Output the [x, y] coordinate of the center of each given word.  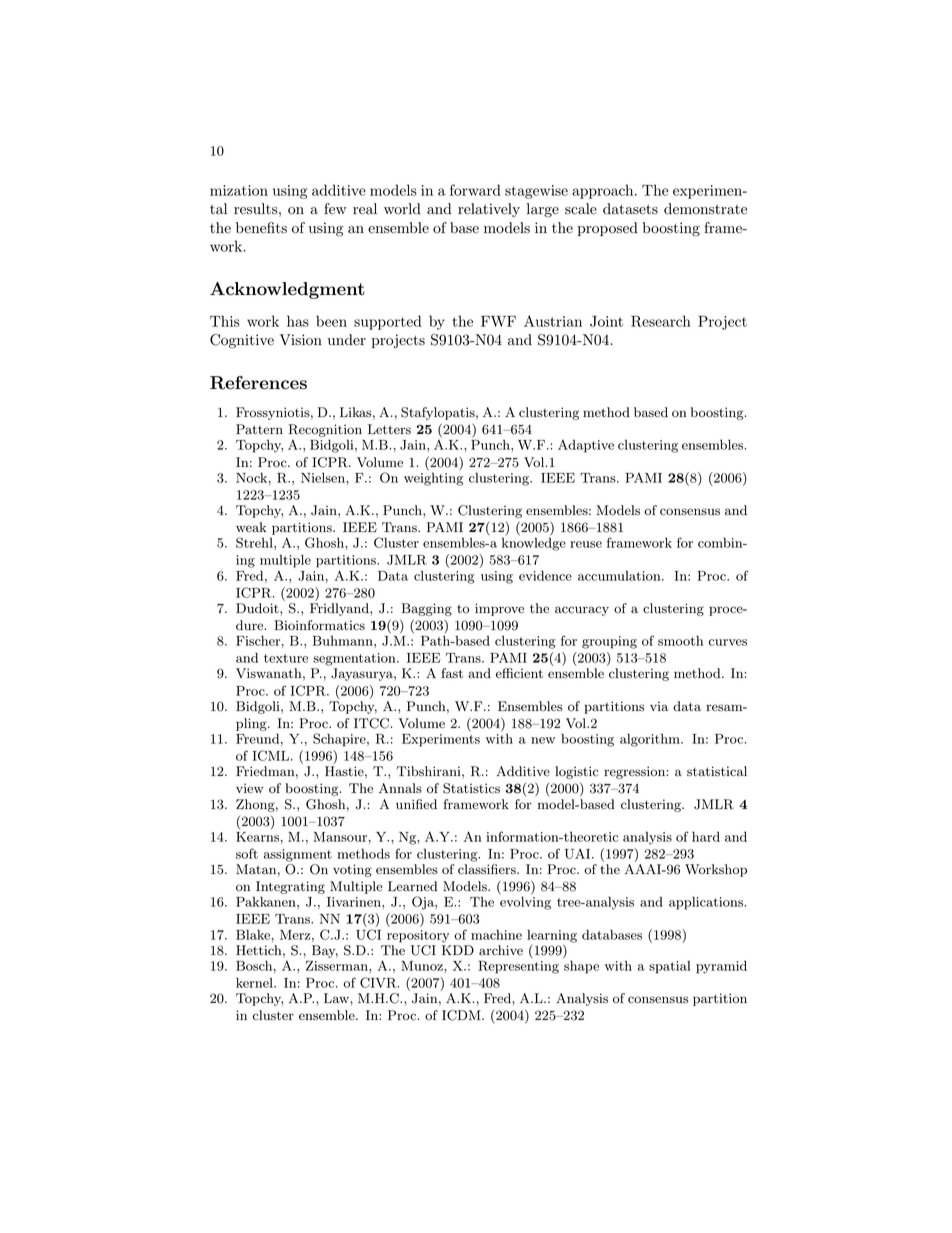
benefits [261, 228]
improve [499, 609]
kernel [255, 982]
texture [286, 658]
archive [501, 950]
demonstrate [705, 209]
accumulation [620, 575]
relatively [489, 210]
